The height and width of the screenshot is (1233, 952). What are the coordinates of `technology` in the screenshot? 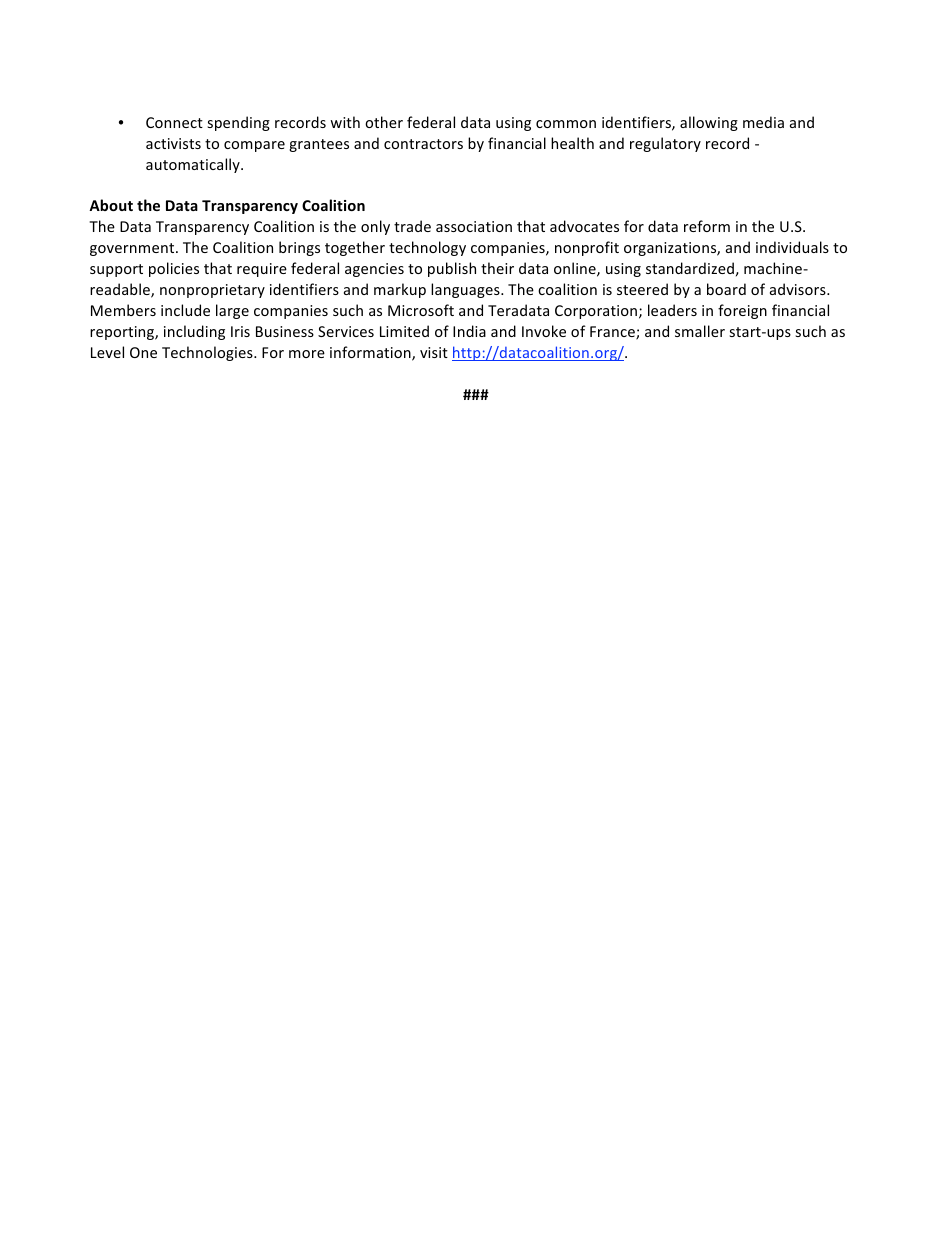 It's located at (427, 248).
